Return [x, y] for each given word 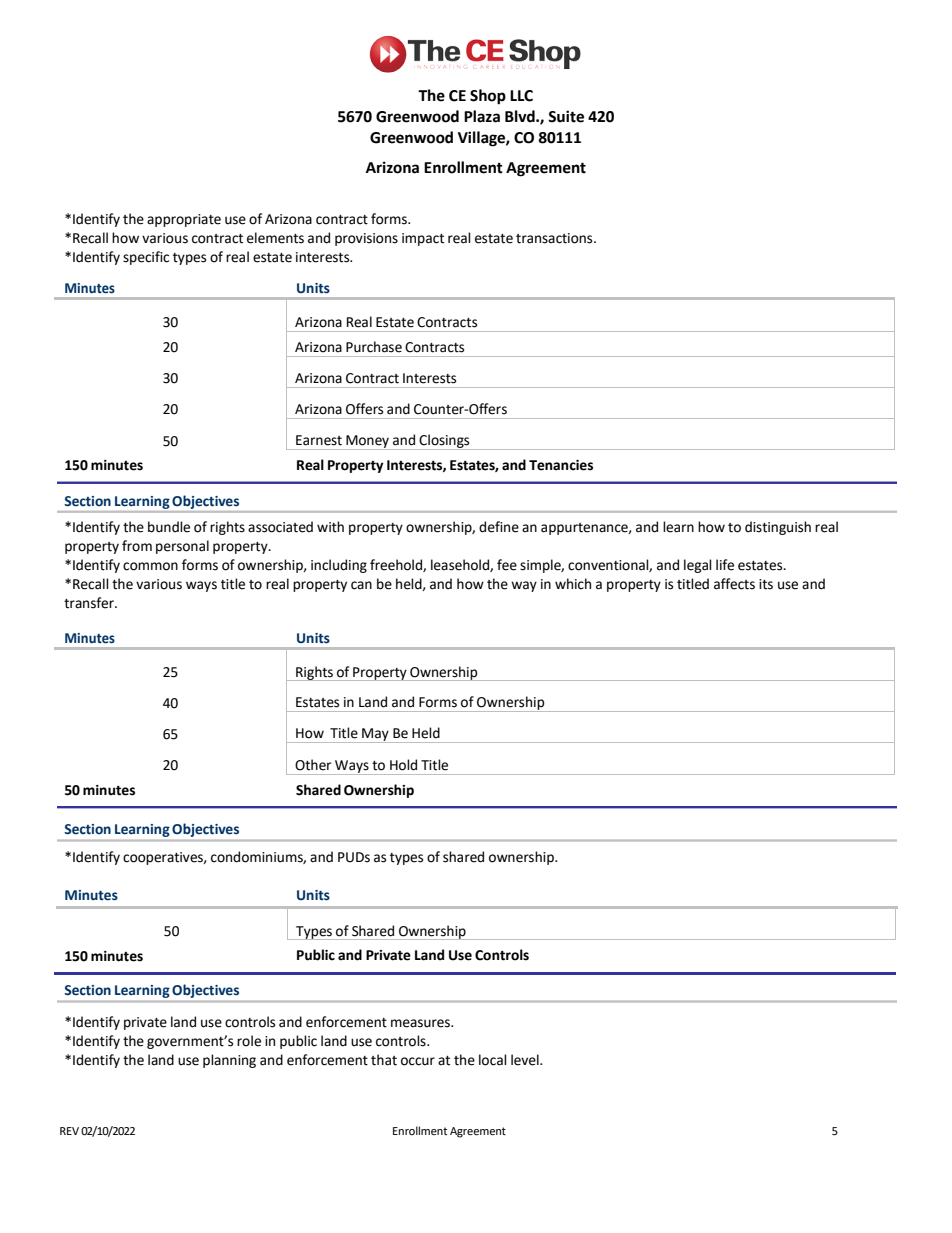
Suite [566, 116]
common [150, 566]
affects [734, 584]
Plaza [482, 116]
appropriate [184, 220]
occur [418, 1061]
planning [229, 1061]
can [361, 585]
